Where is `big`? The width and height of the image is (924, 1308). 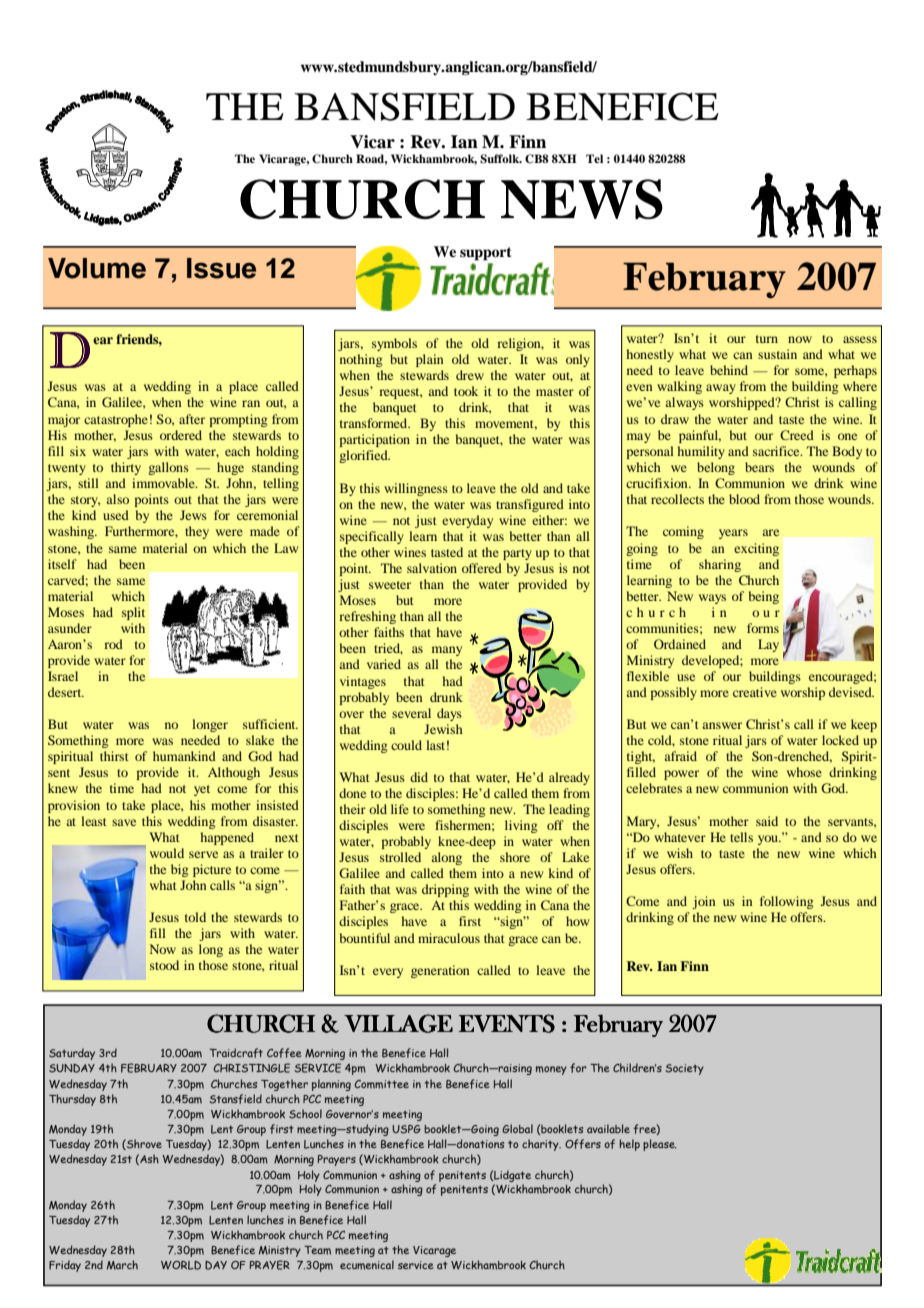
big is located at coordinates (180, 870).
